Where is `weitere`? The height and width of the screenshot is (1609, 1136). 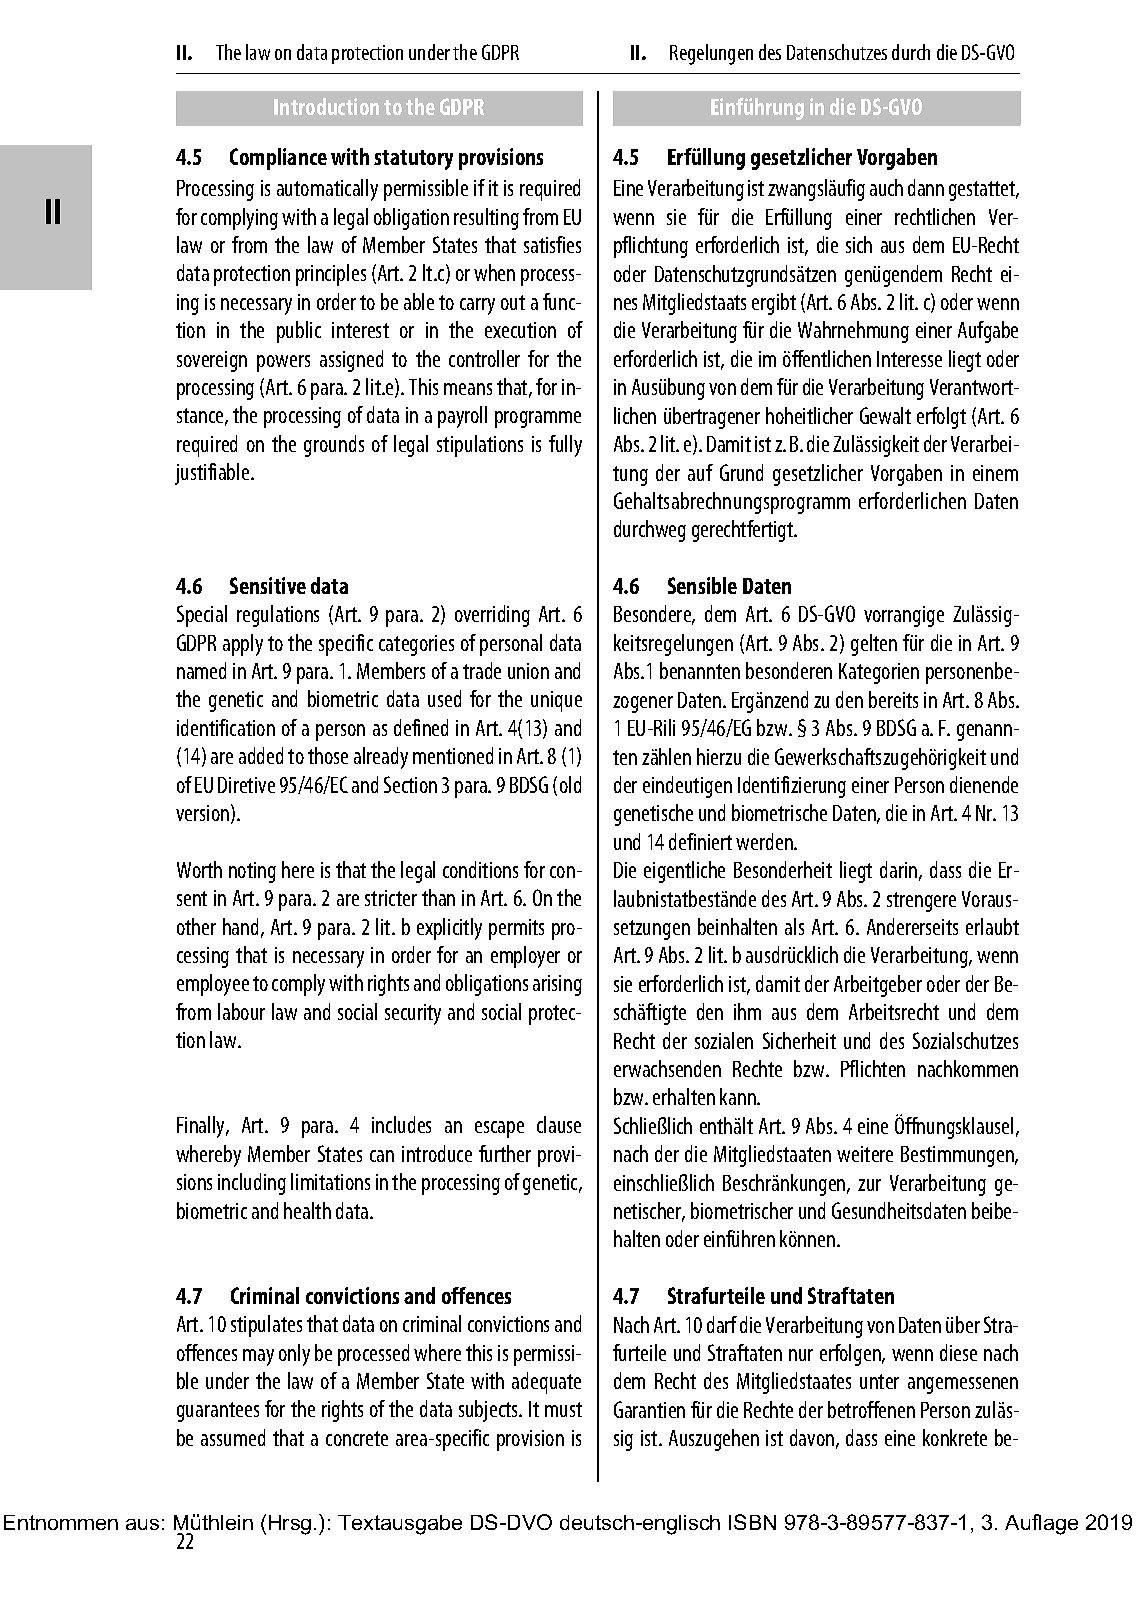
weitere is located at coordinates (865, 1154).
